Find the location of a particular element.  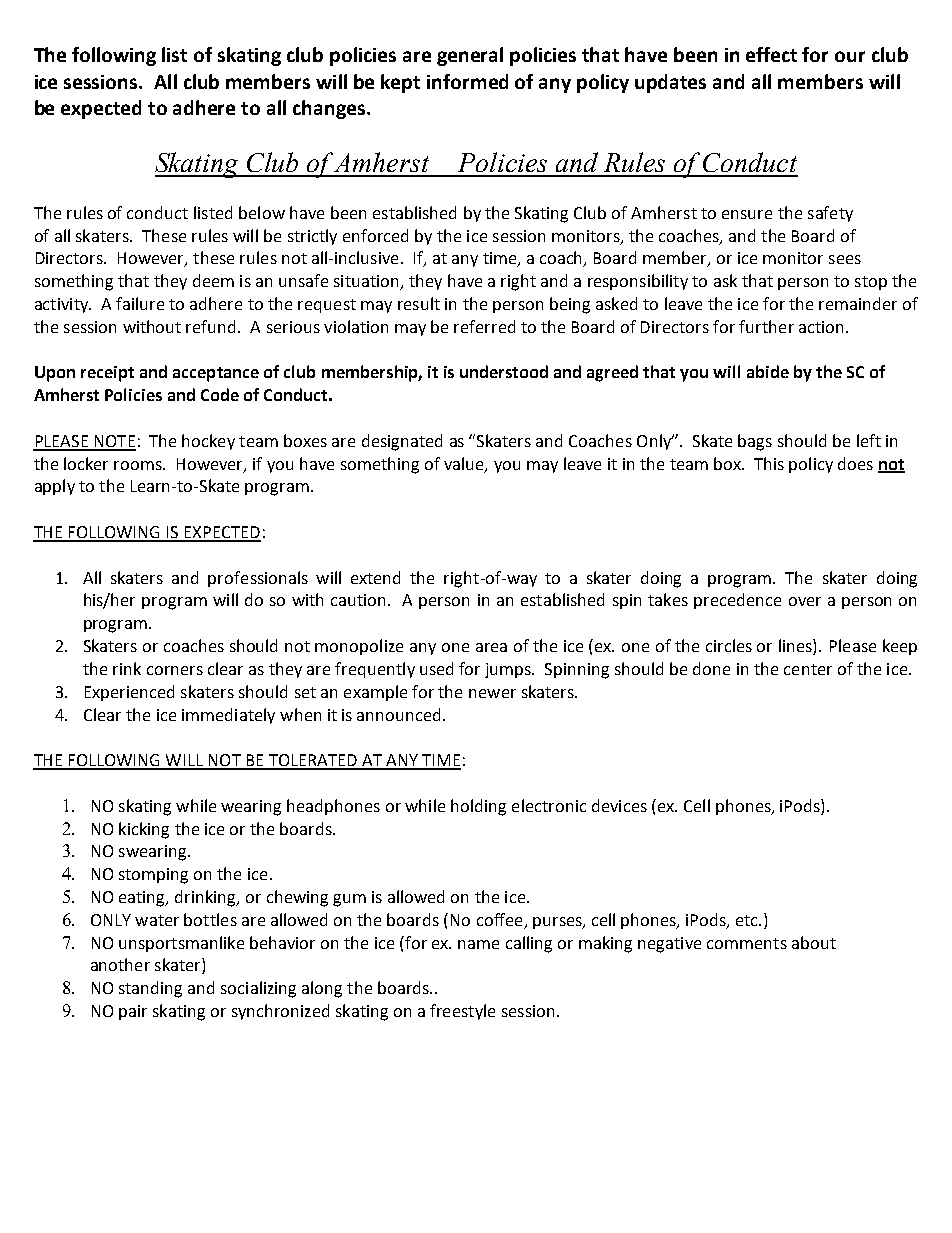

changes is located at coordinates (330, 109).
